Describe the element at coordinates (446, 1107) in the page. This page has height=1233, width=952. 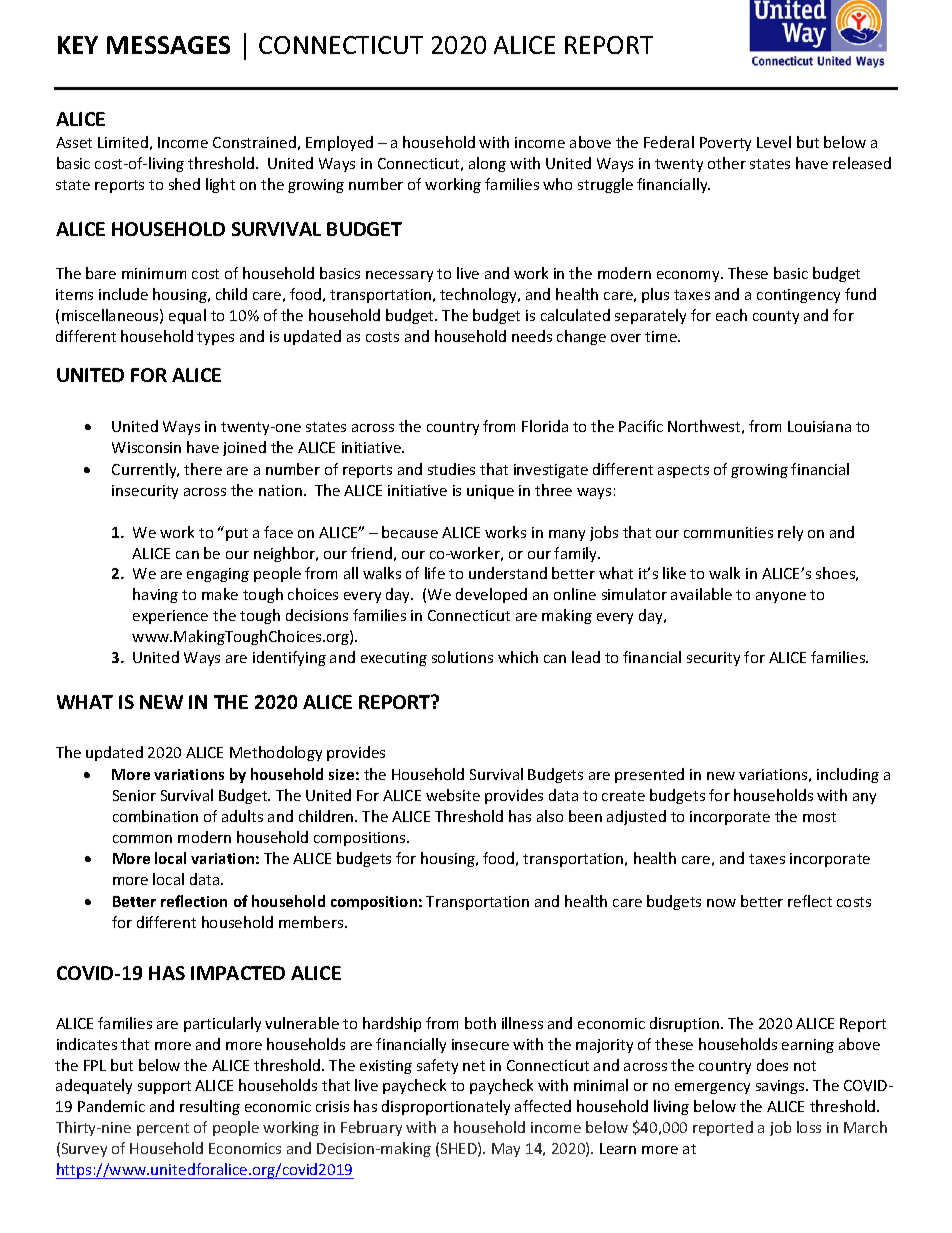
I see `disproportionately` at that location.
